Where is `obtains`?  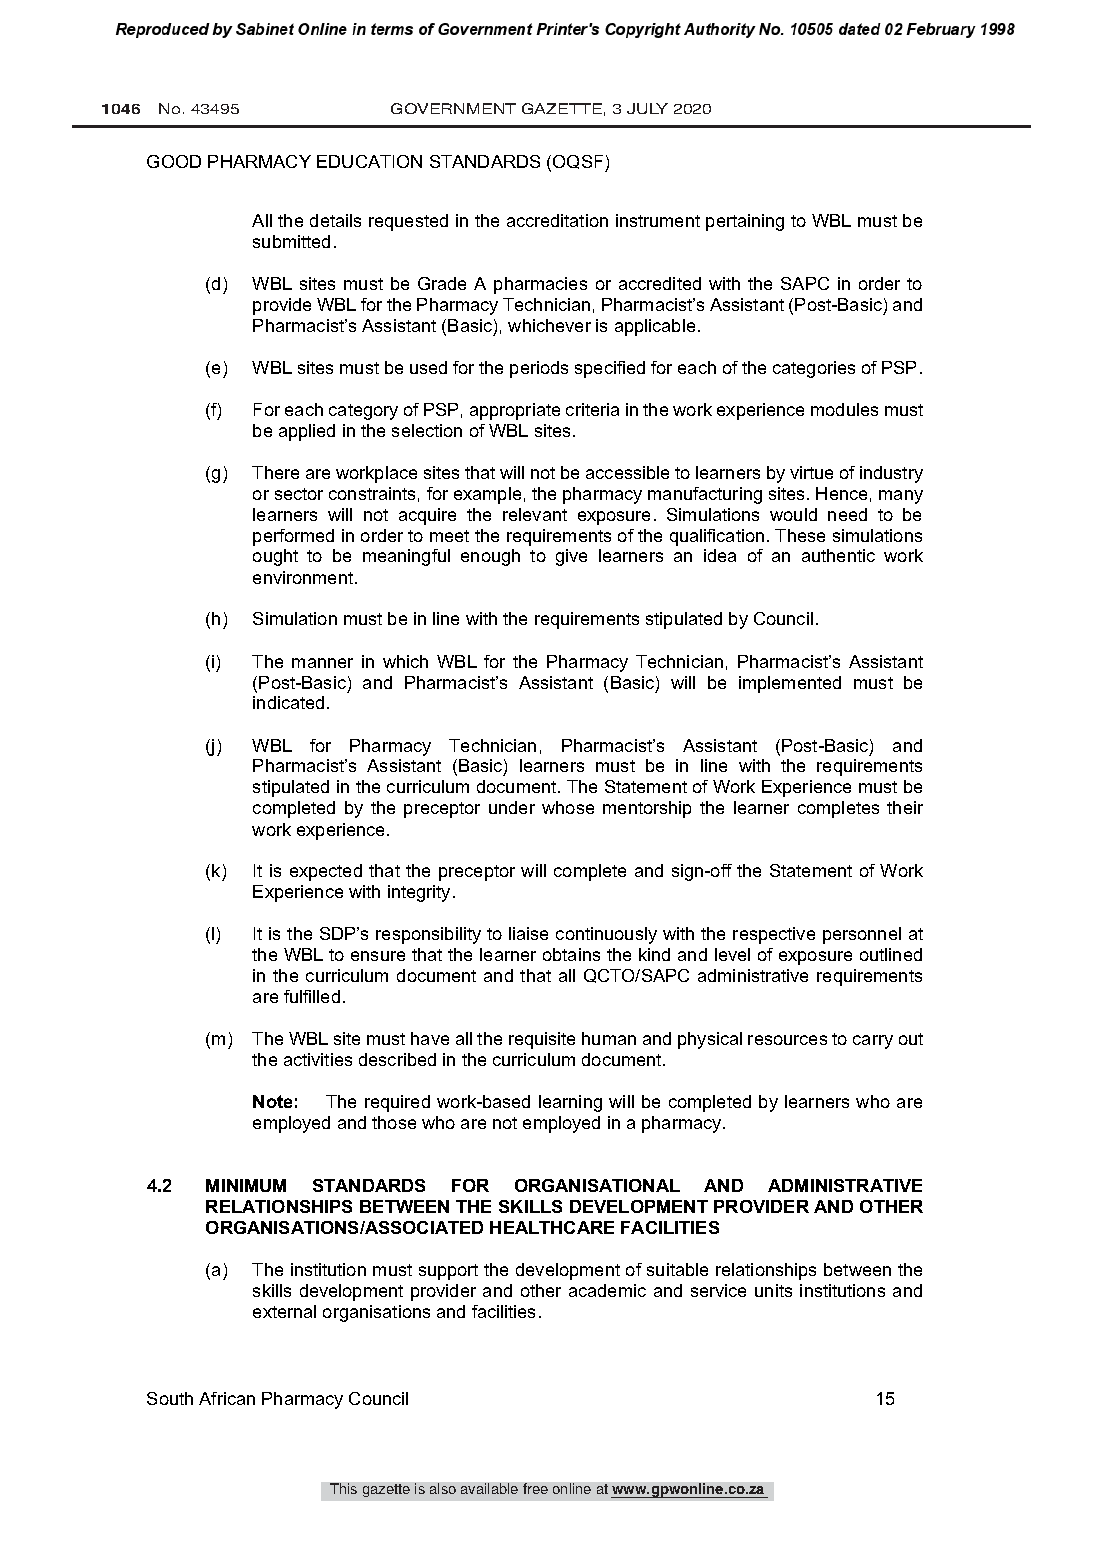 obtains is located at coordinates (571, 954).
